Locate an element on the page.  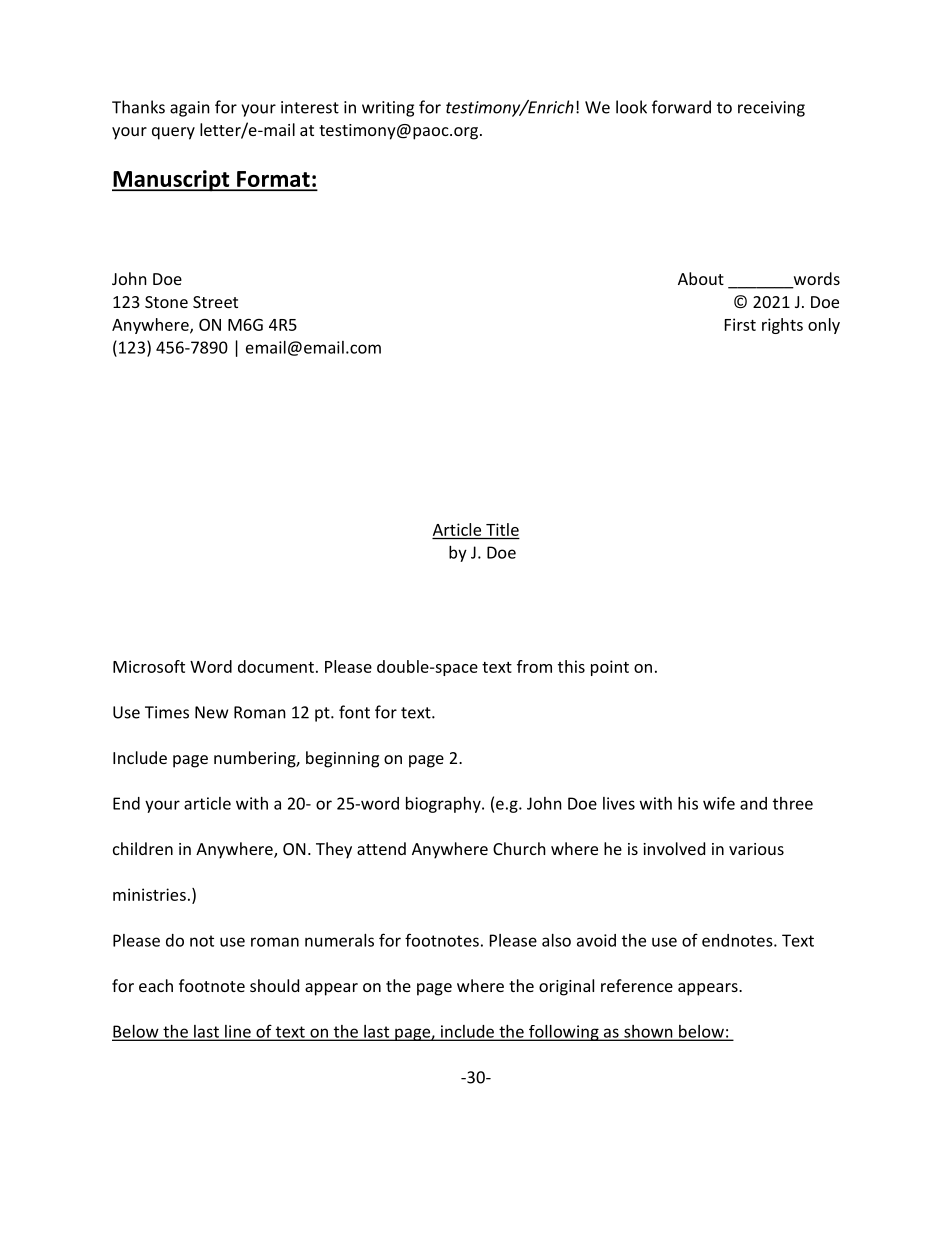
receiving is located at coordinates (771, 109).
